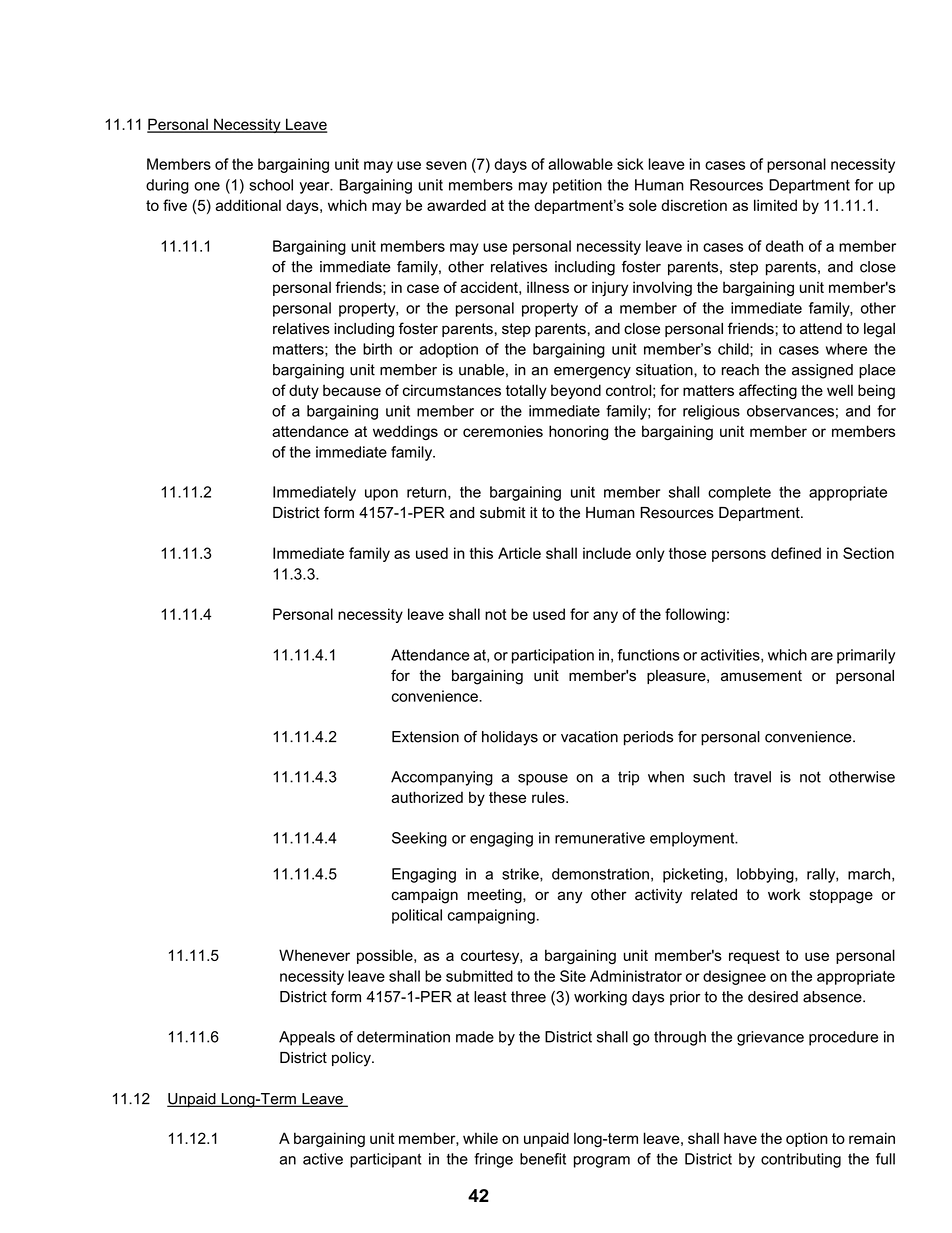  I want to click on active, so click(323, 1159).
